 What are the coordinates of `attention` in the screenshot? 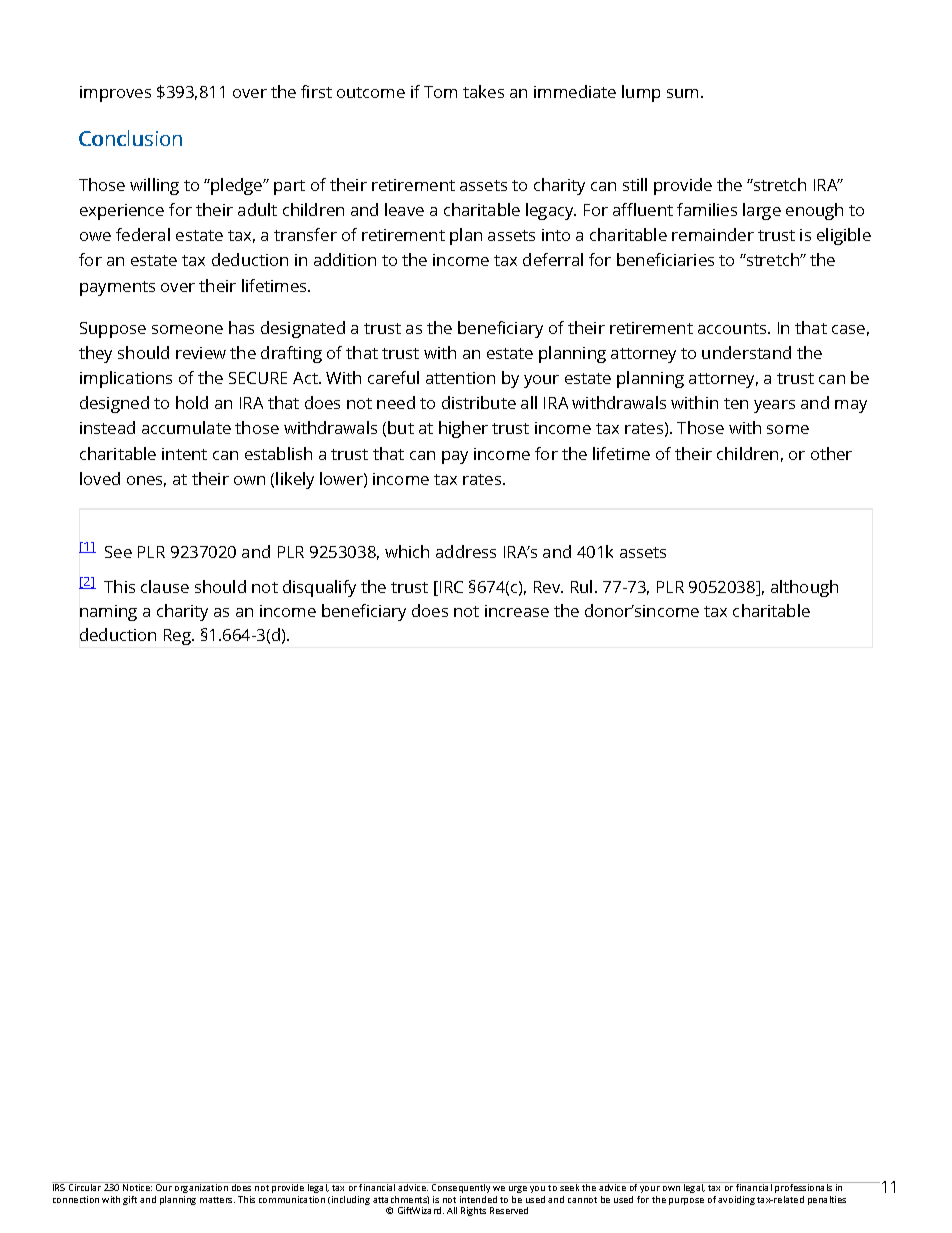 It's located at (460, 378).
